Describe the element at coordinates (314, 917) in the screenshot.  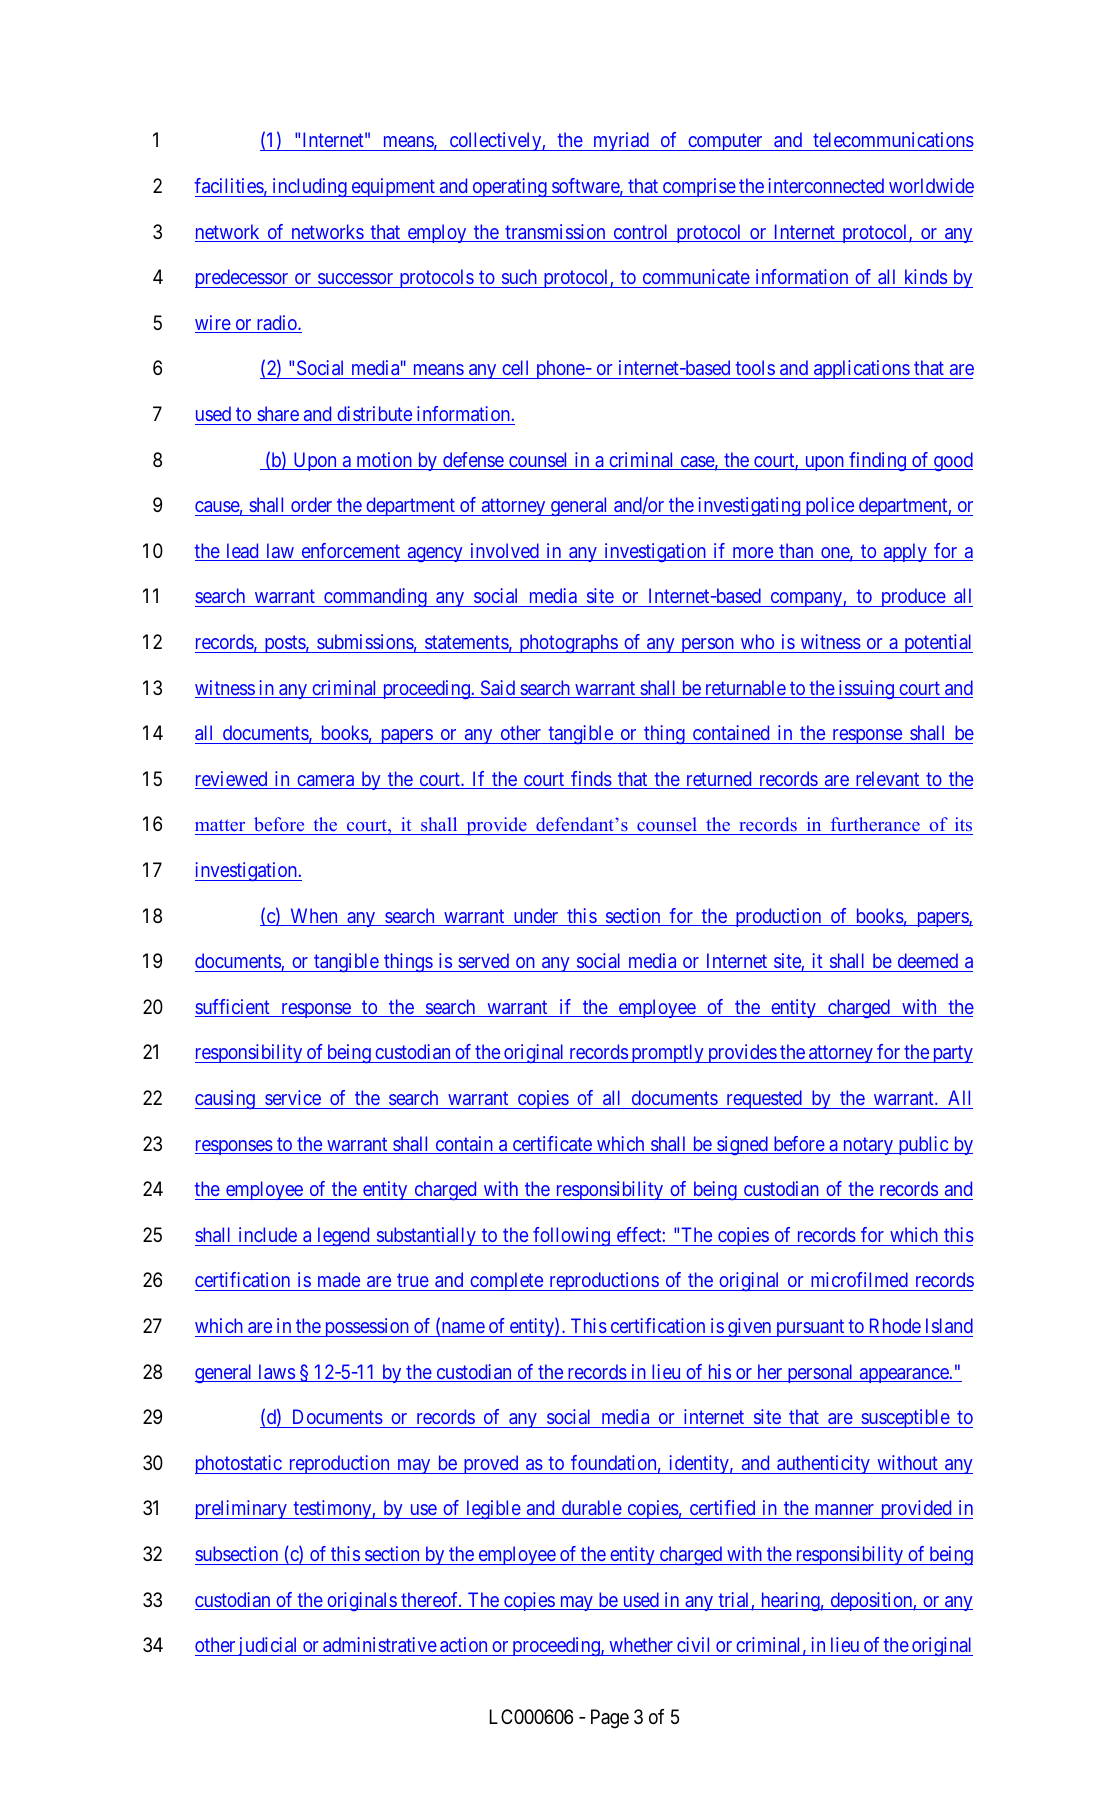
I see `When` at that location.
